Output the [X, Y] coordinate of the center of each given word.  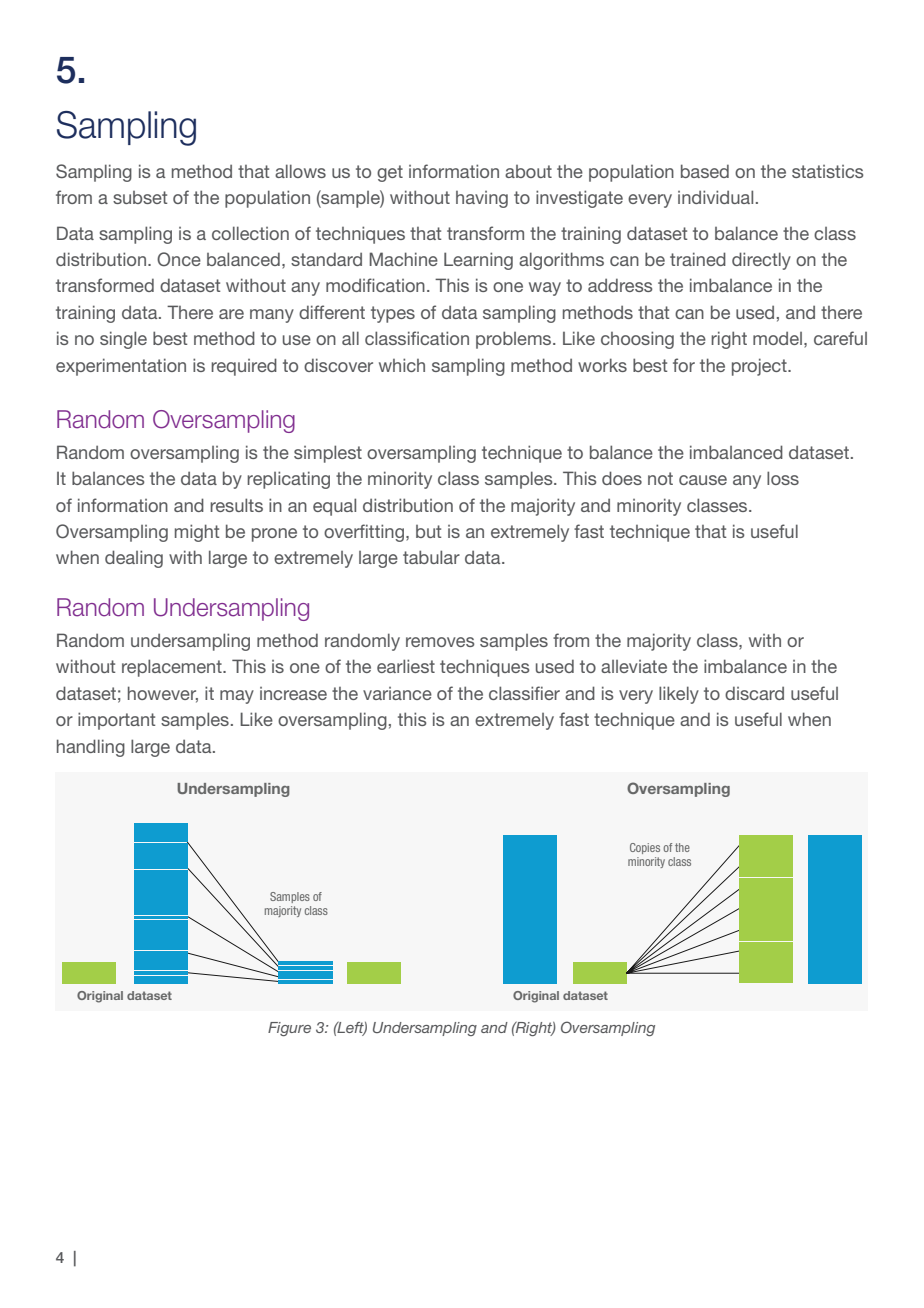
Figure [289, 1029]
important [116, 721]
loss [783, 478]
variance [397, 693]
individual [715, 197]
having [482, 199]
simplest [328, 454]
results [236, 505]
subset [140, 197]
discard [754, 693]
